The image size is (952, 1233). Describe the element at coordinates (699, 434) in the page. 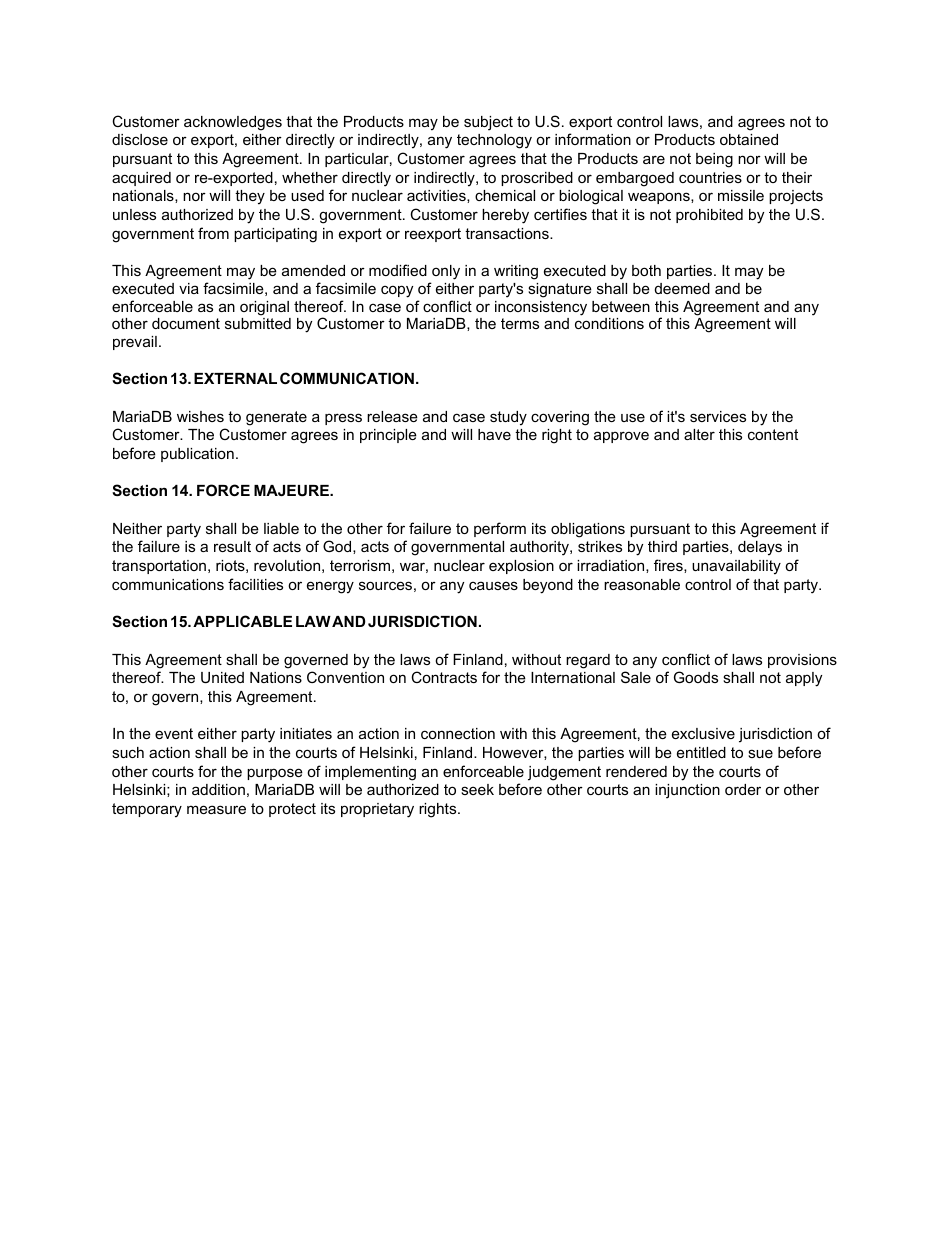

I see `alter` at that location.
